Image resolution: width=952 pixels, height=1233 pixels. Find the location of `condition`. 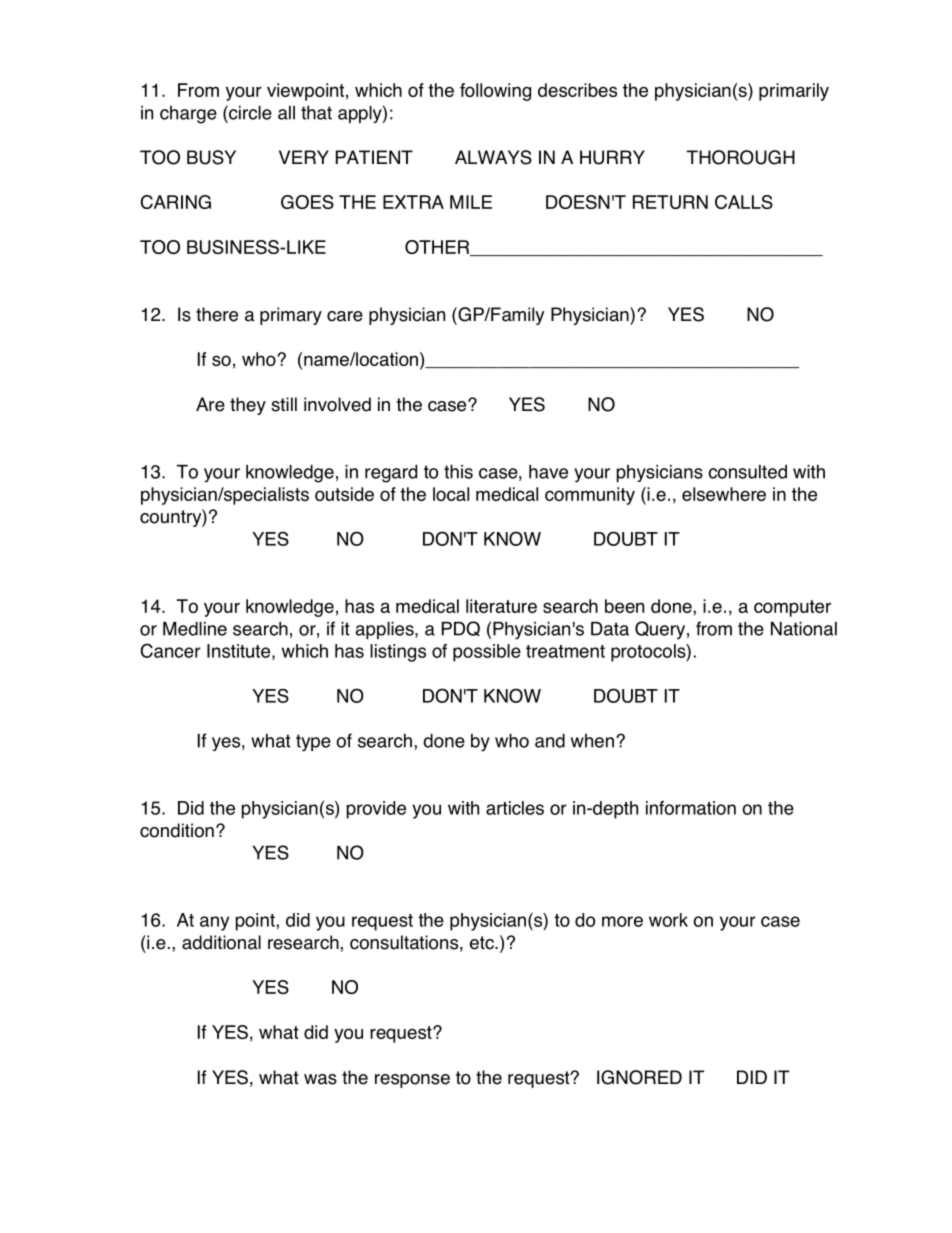

condition is located at coordinates (177, 830).
